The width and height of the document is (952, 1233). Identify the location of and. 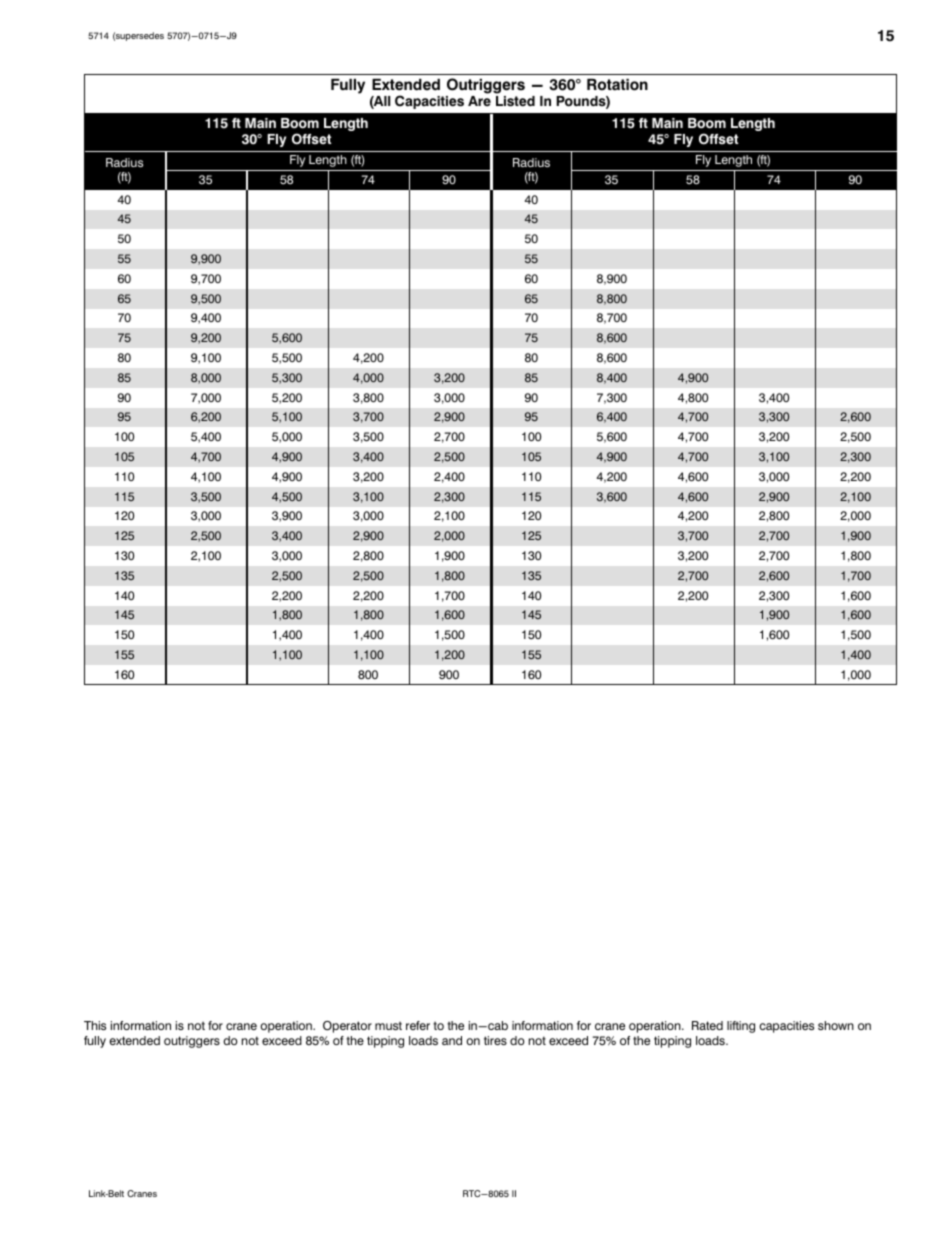
(452, 1040).
